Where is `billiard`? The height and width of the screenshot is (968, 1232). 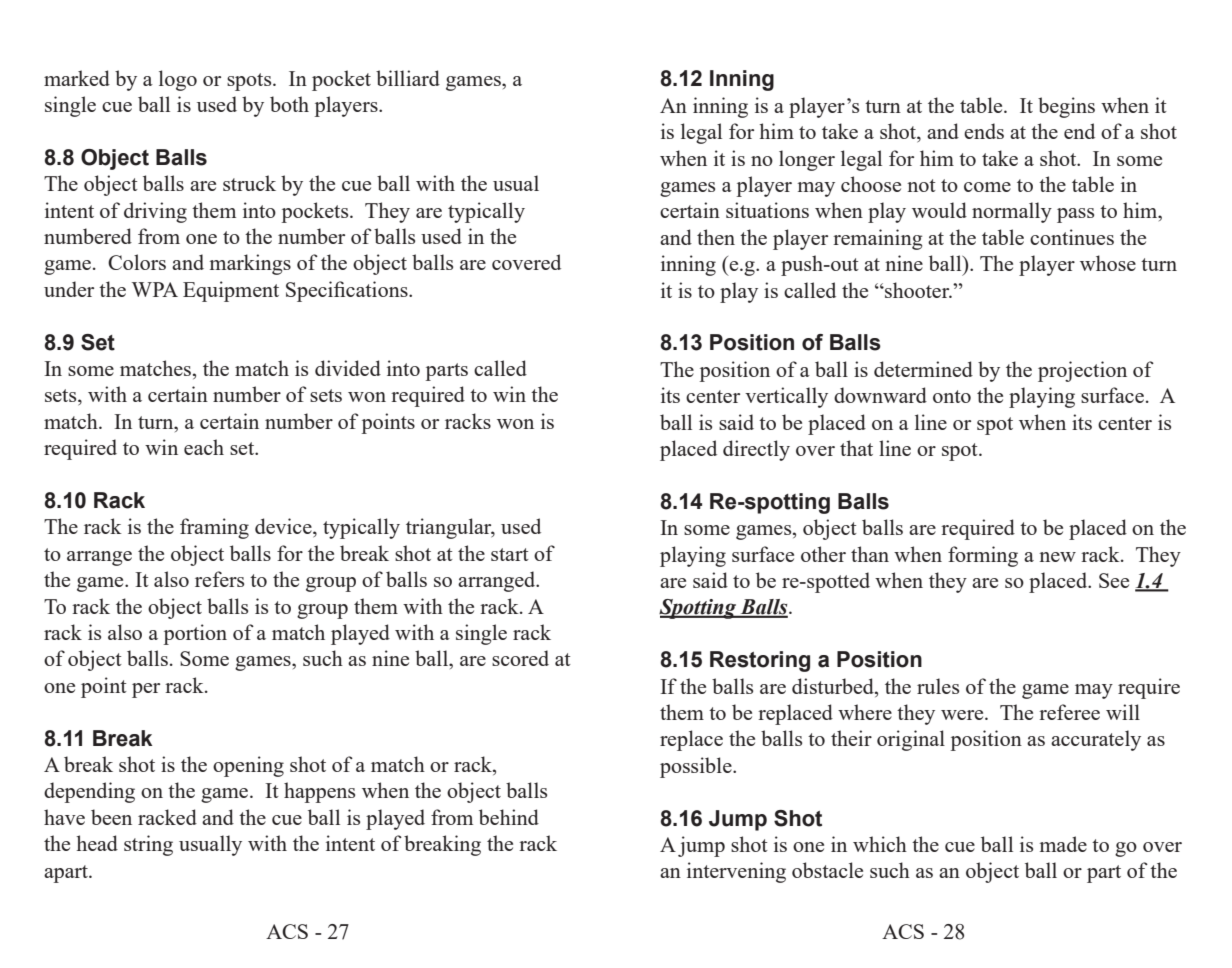 billiard is located at coordinates (408, 78).
